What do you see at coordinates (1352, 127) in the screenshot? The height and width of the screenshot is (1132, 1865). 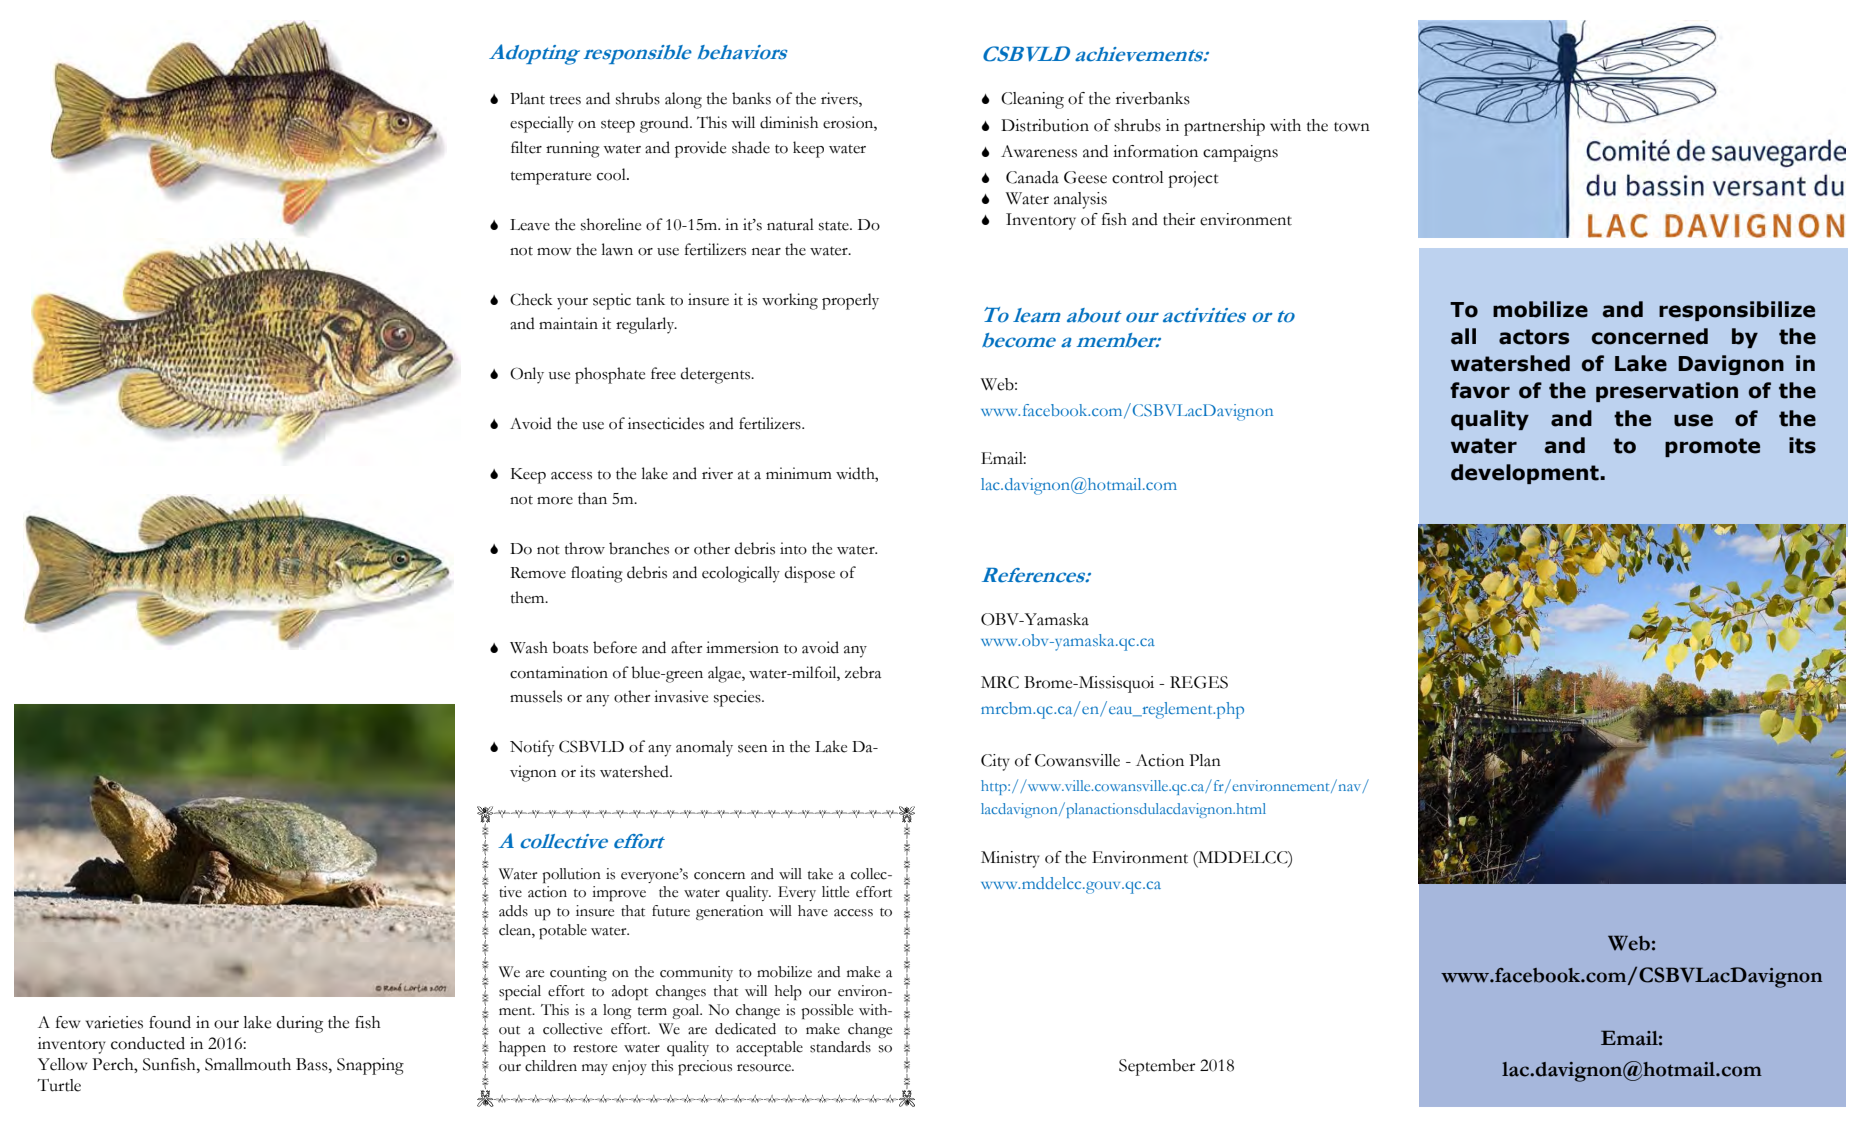 I see `town` at bounding box center [1352, 127].
